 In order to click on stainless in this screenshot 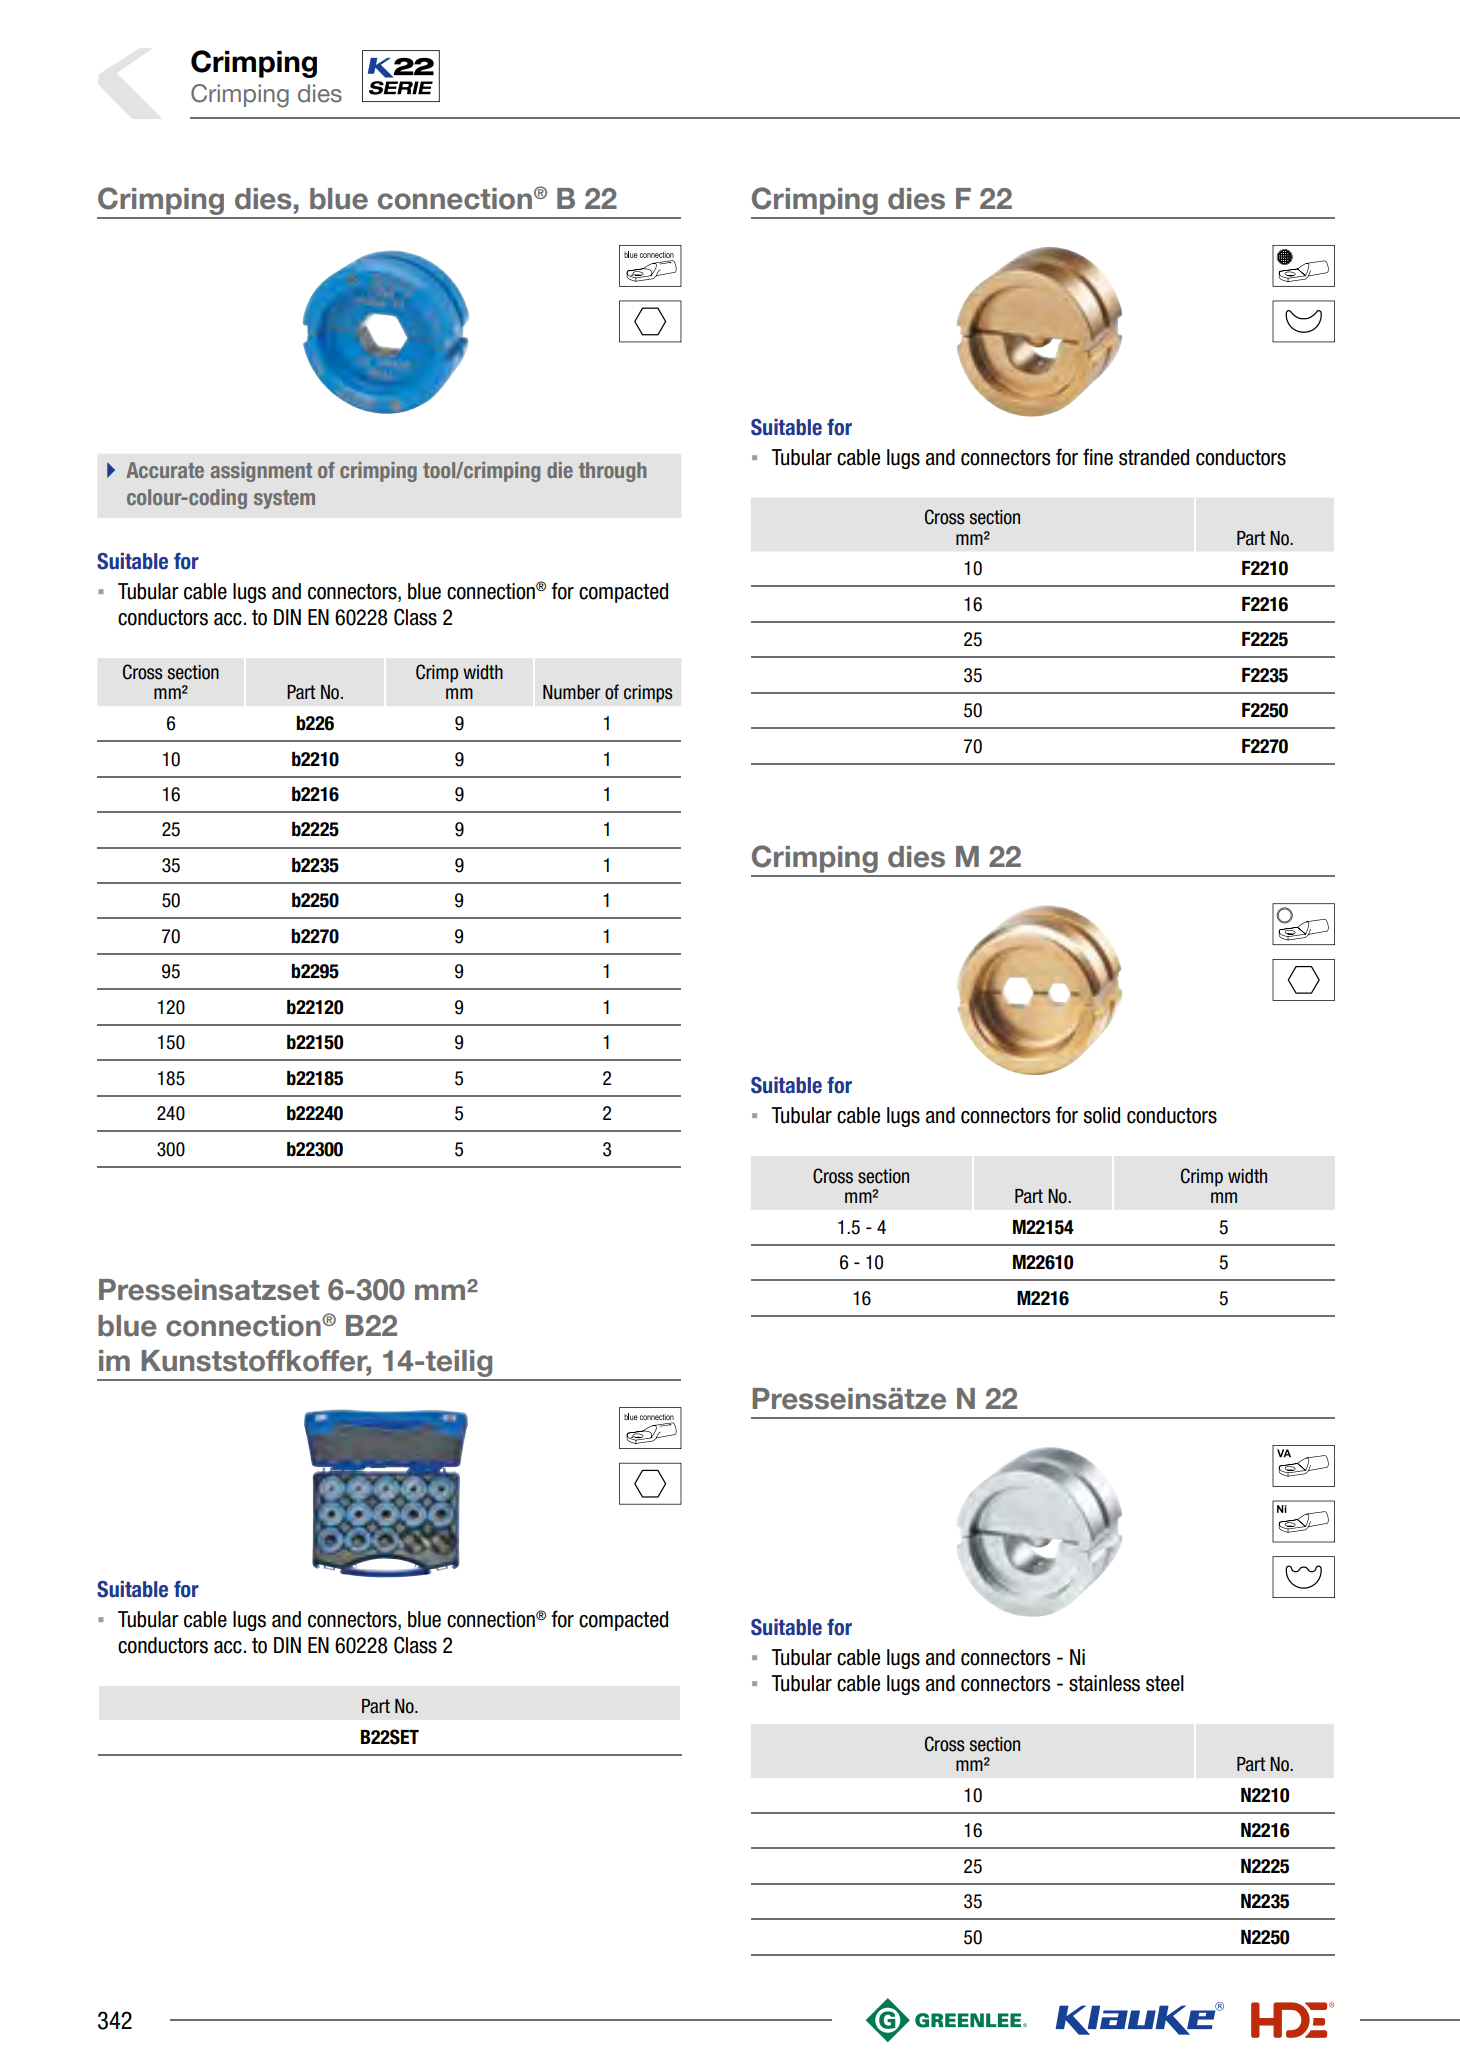, I will do `click(1104, 1683)`.
